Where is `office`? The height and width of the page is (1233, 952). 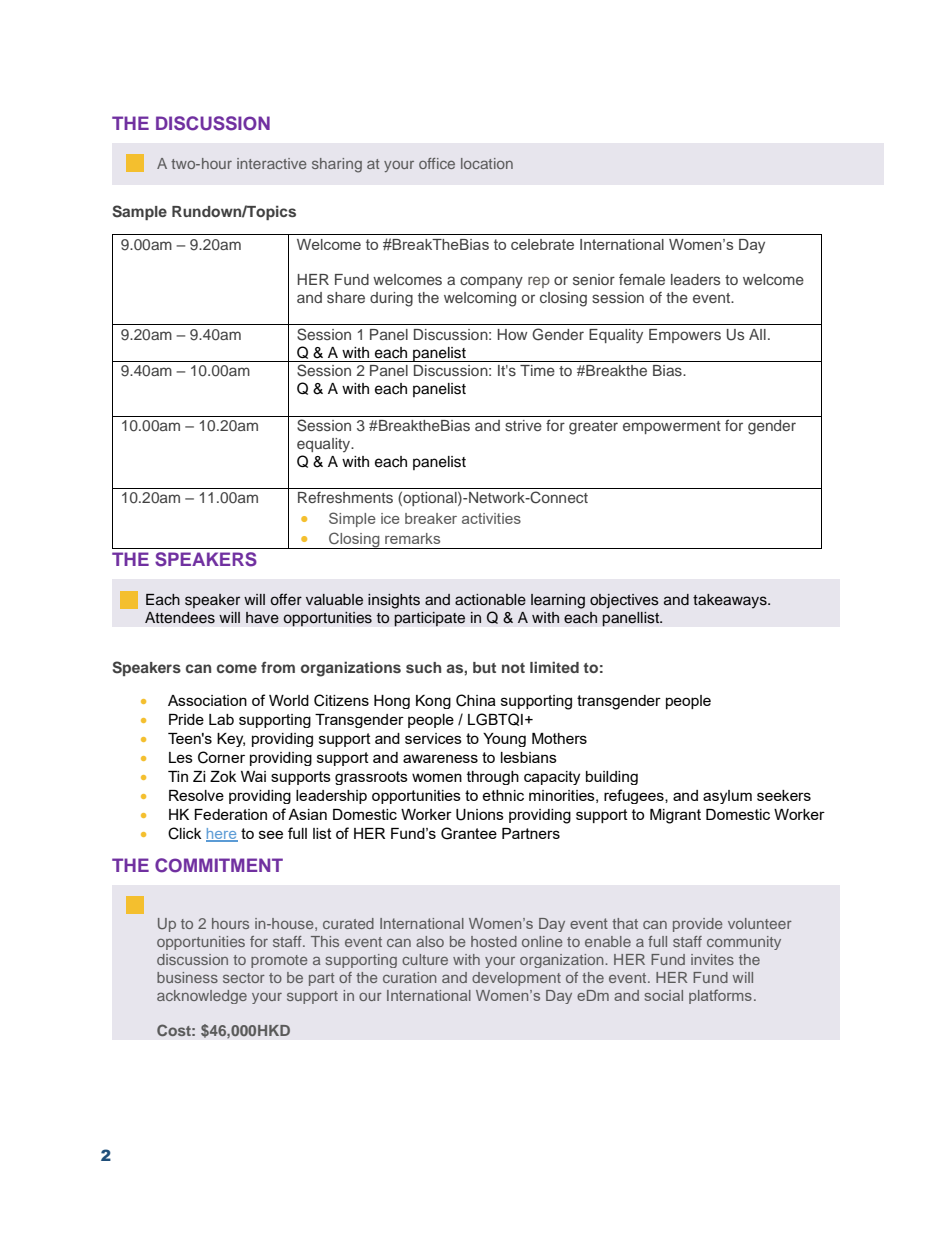
office is located at coordinates (437, 163).
